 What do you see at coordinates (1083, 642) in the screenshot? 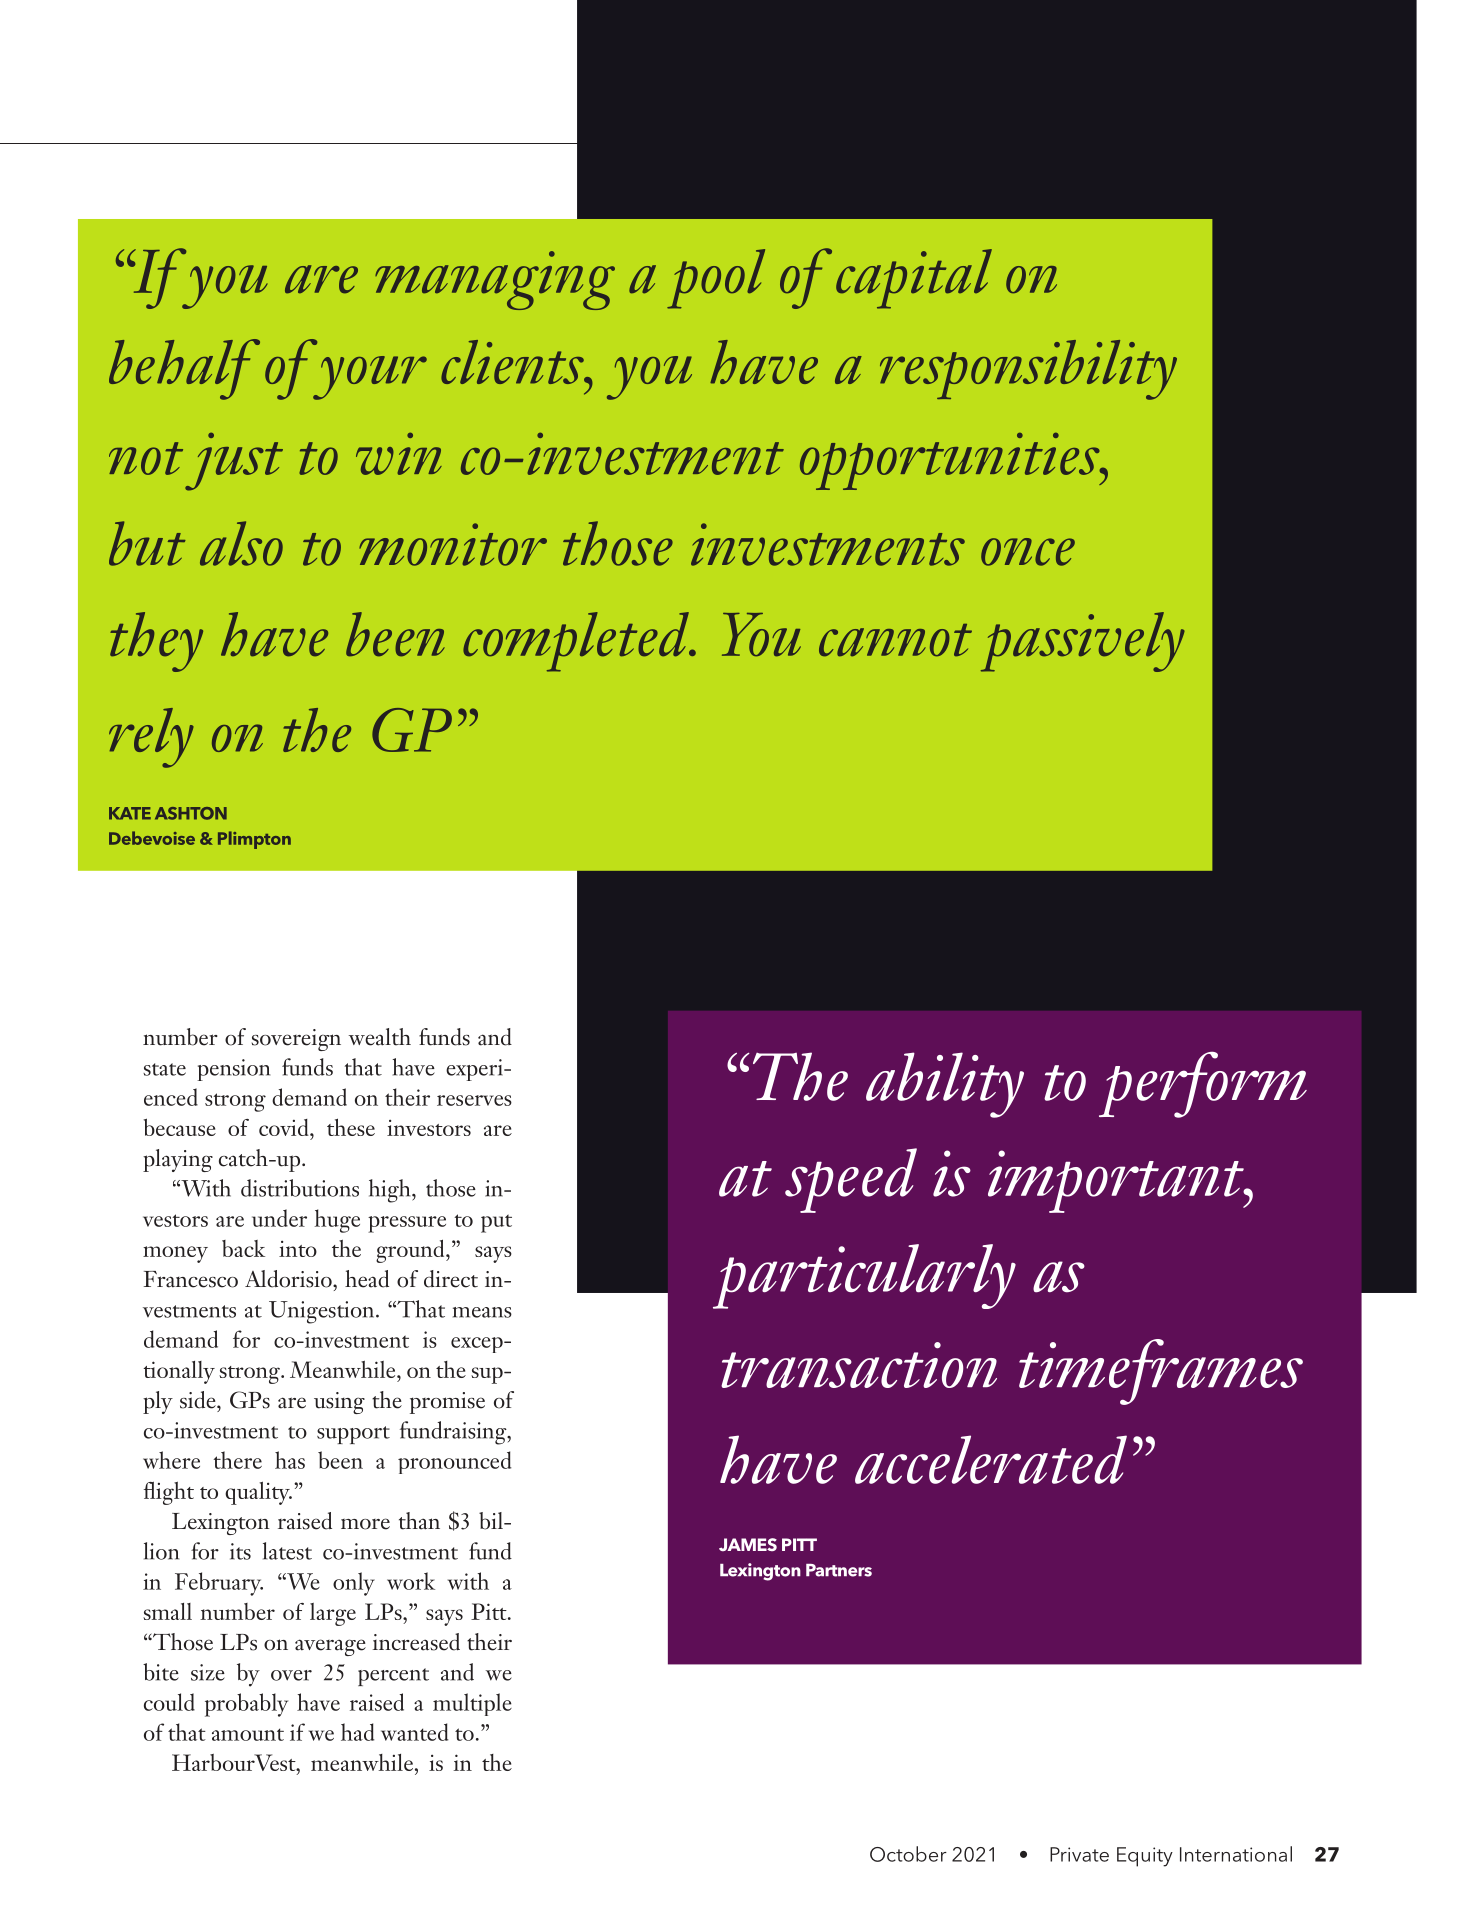
I see `passively` at bounding box center [1083, 642].
